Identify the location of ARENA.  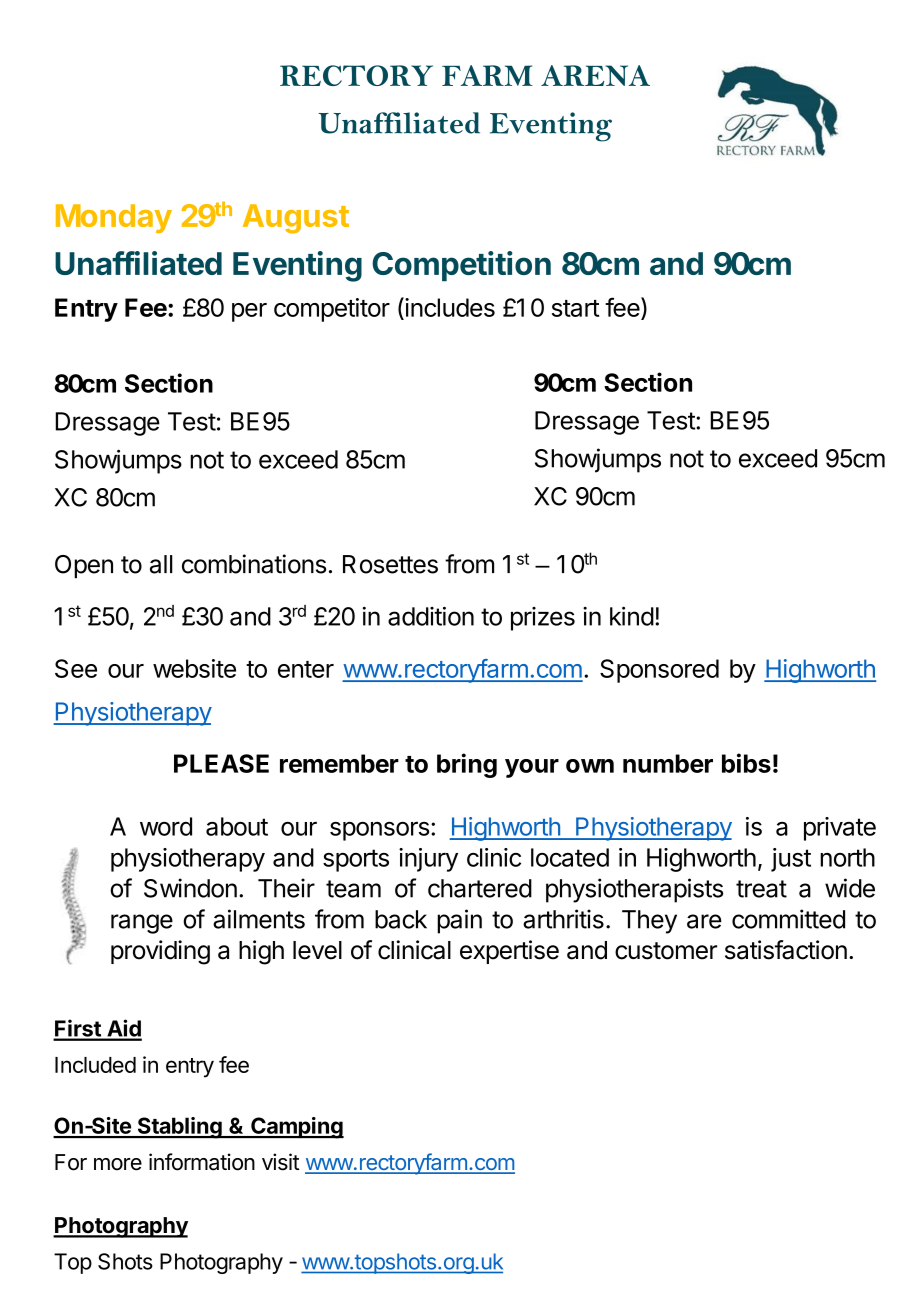
(595, 75).
